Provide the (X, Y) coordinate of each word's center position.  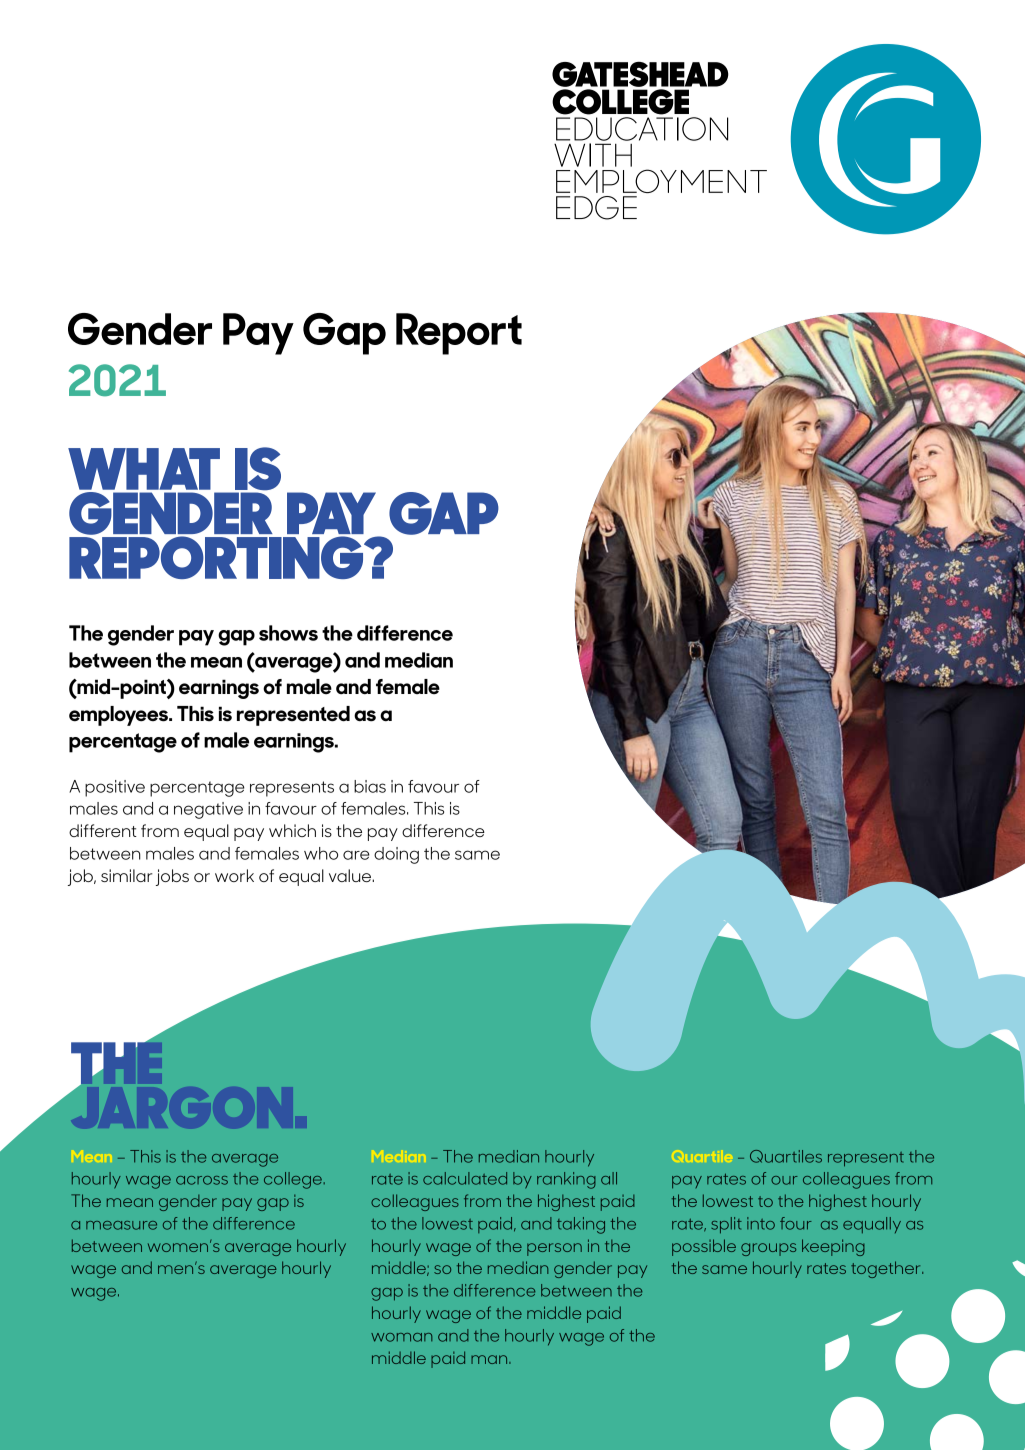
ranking (566, 1180)
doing (396, 855)
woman (401, 1337)
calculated (465, 1178)
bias (370, 786)
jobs (172, 877)
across (202, 1180)
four (796, 1223)
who (321, 853)
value (351, 875)
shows (288, 633)
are (356, 855)
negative (208, 810)
